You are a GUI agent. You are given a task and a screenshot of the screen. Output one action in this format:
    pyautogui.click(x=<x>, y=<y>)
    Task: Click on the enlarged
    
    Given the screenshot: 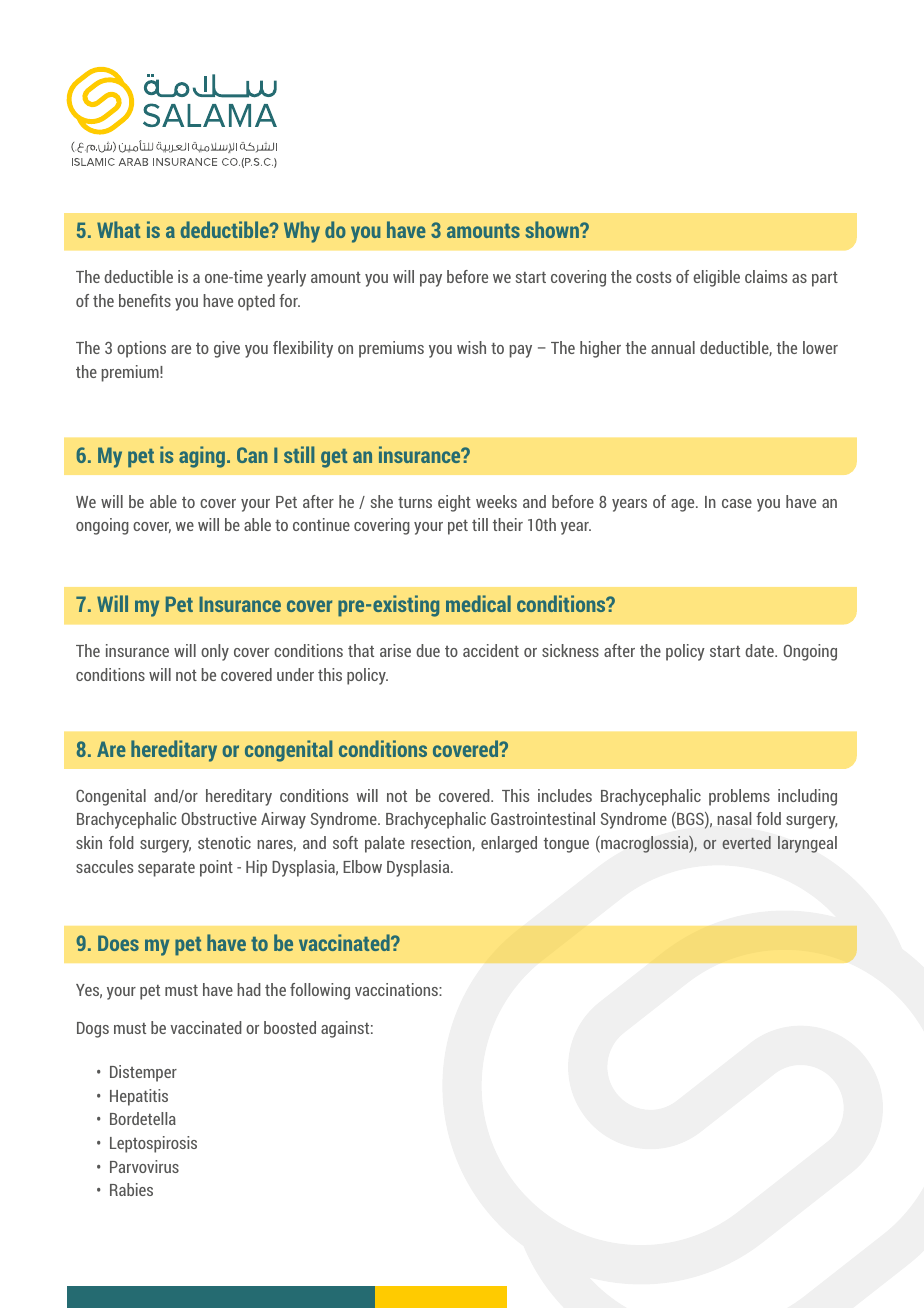 What is the action you would take?
    pyautogui.click(x=509, y=844)
